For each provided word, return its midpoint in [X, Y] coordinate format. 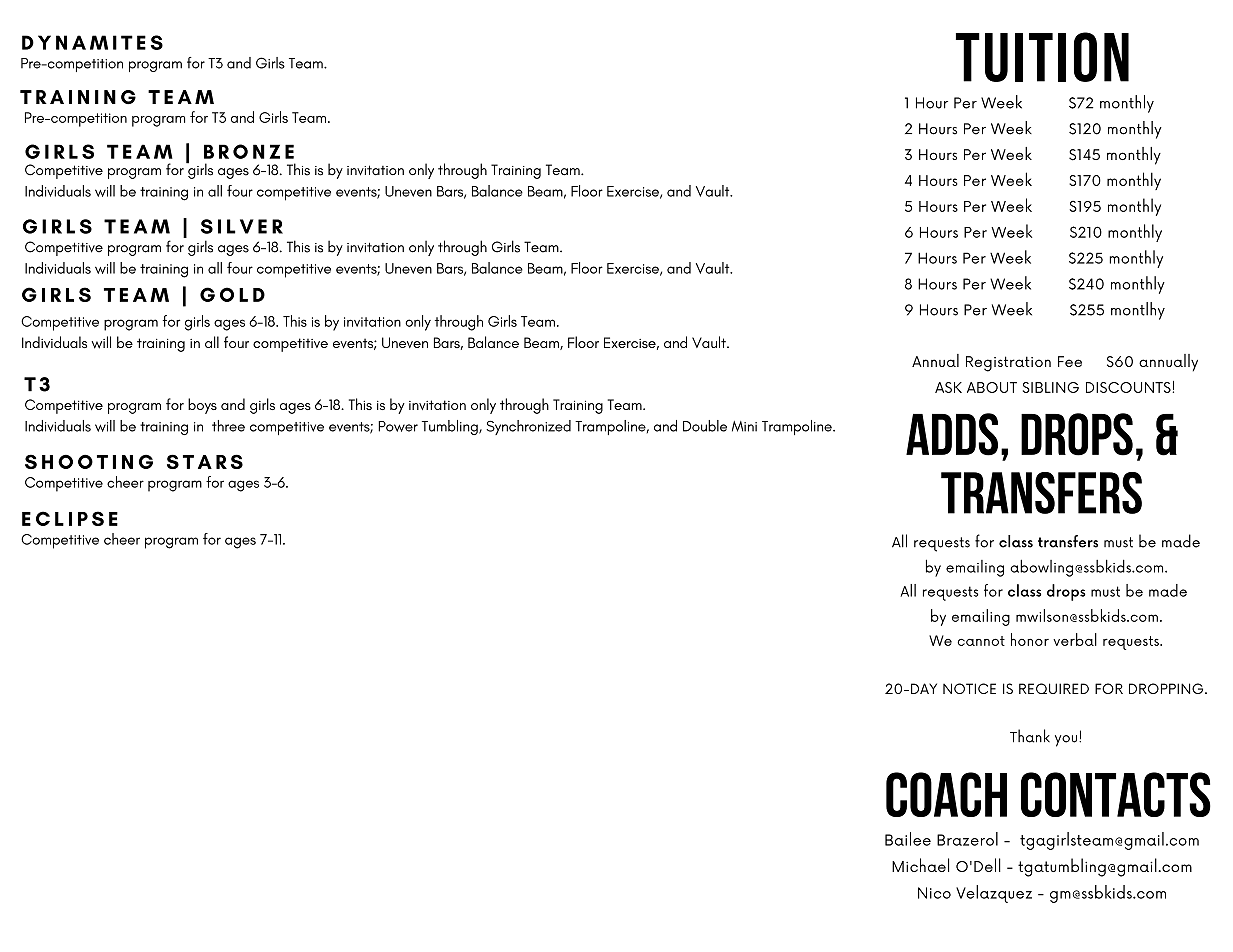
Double [705, 426]
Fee [1070, 361]
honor [1030, 639]
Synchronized [528, 427]
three [228, 426]
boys [202, 406]
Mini [744, 426]
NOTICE [969, 688]
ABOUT [992, 387]
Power [398, 426]
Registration [1008, 364]
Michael [920, 865]
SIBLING [1051, 387]
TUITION [1042, 57]
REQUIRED [1054, 688]
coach [946, 794]
